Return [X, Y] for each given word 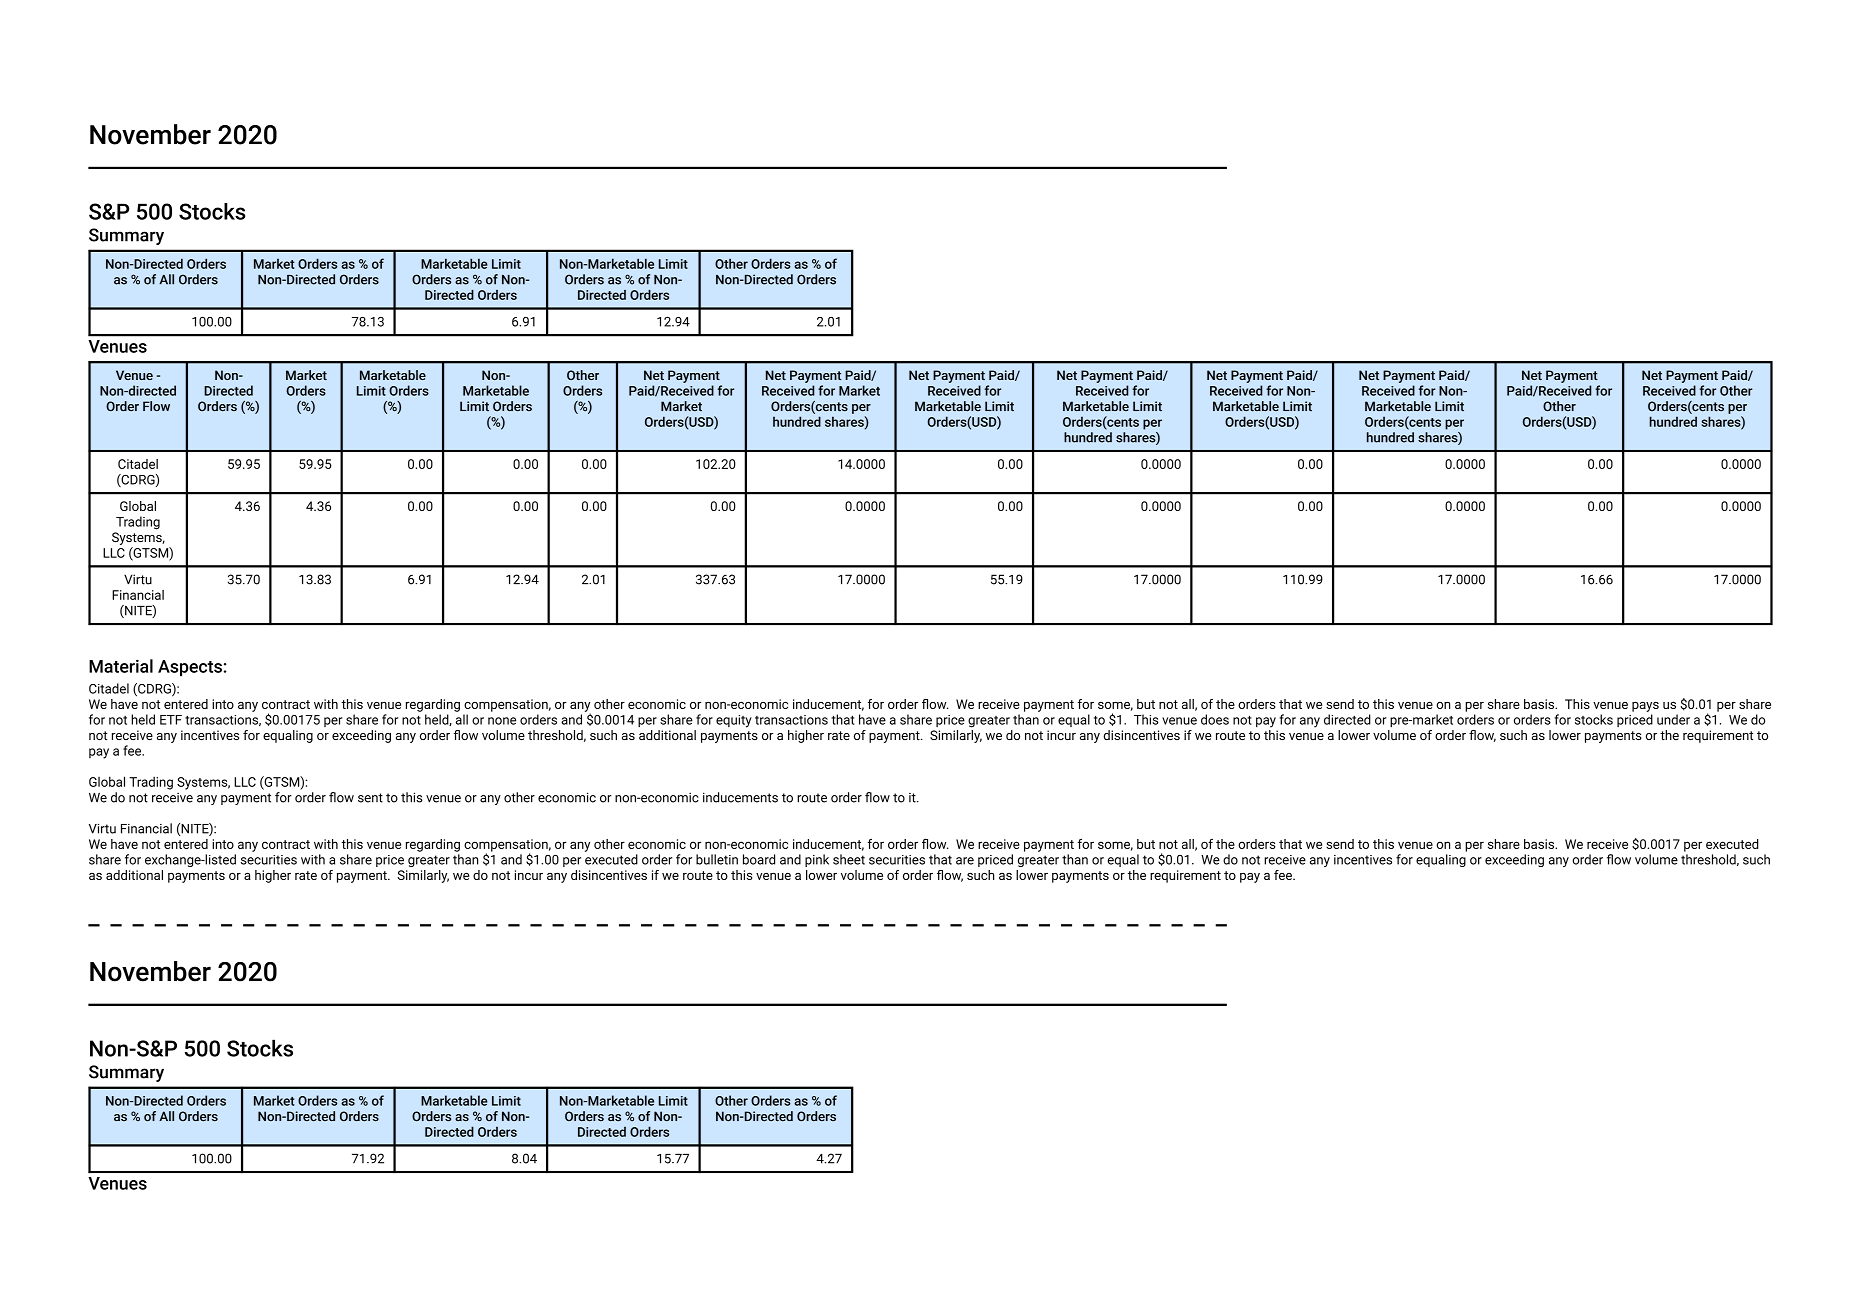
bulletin [717, 859]
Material [121, 666]
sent [370, 798]
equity [734, 721]
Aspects [190, 668]
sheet [849, 859]
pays [1645, 707]
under [1673, 719]
